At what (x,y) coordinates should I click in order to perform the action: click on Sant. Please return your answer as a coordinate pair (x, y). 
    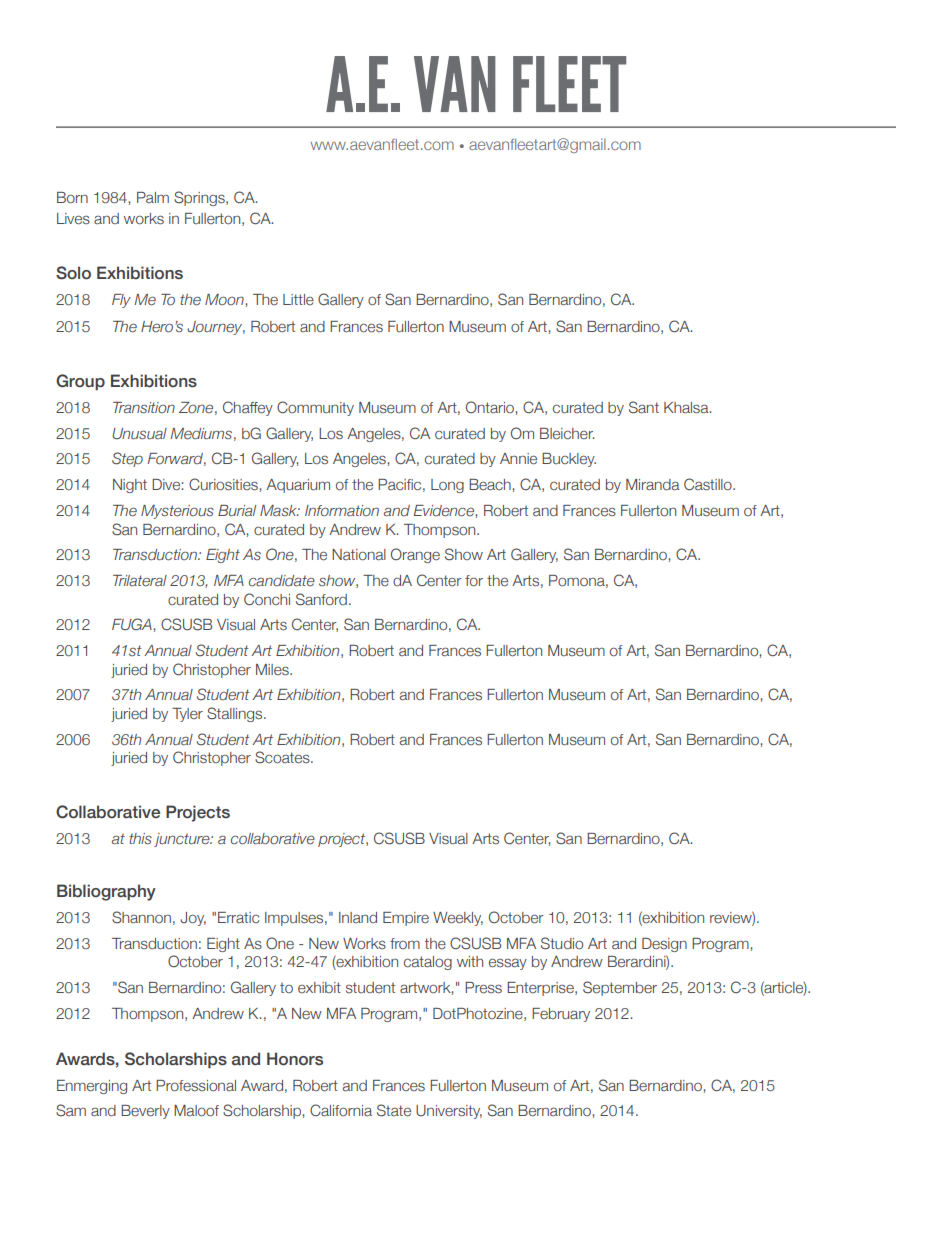
    Looking at the image, I should click on (644, 407).
